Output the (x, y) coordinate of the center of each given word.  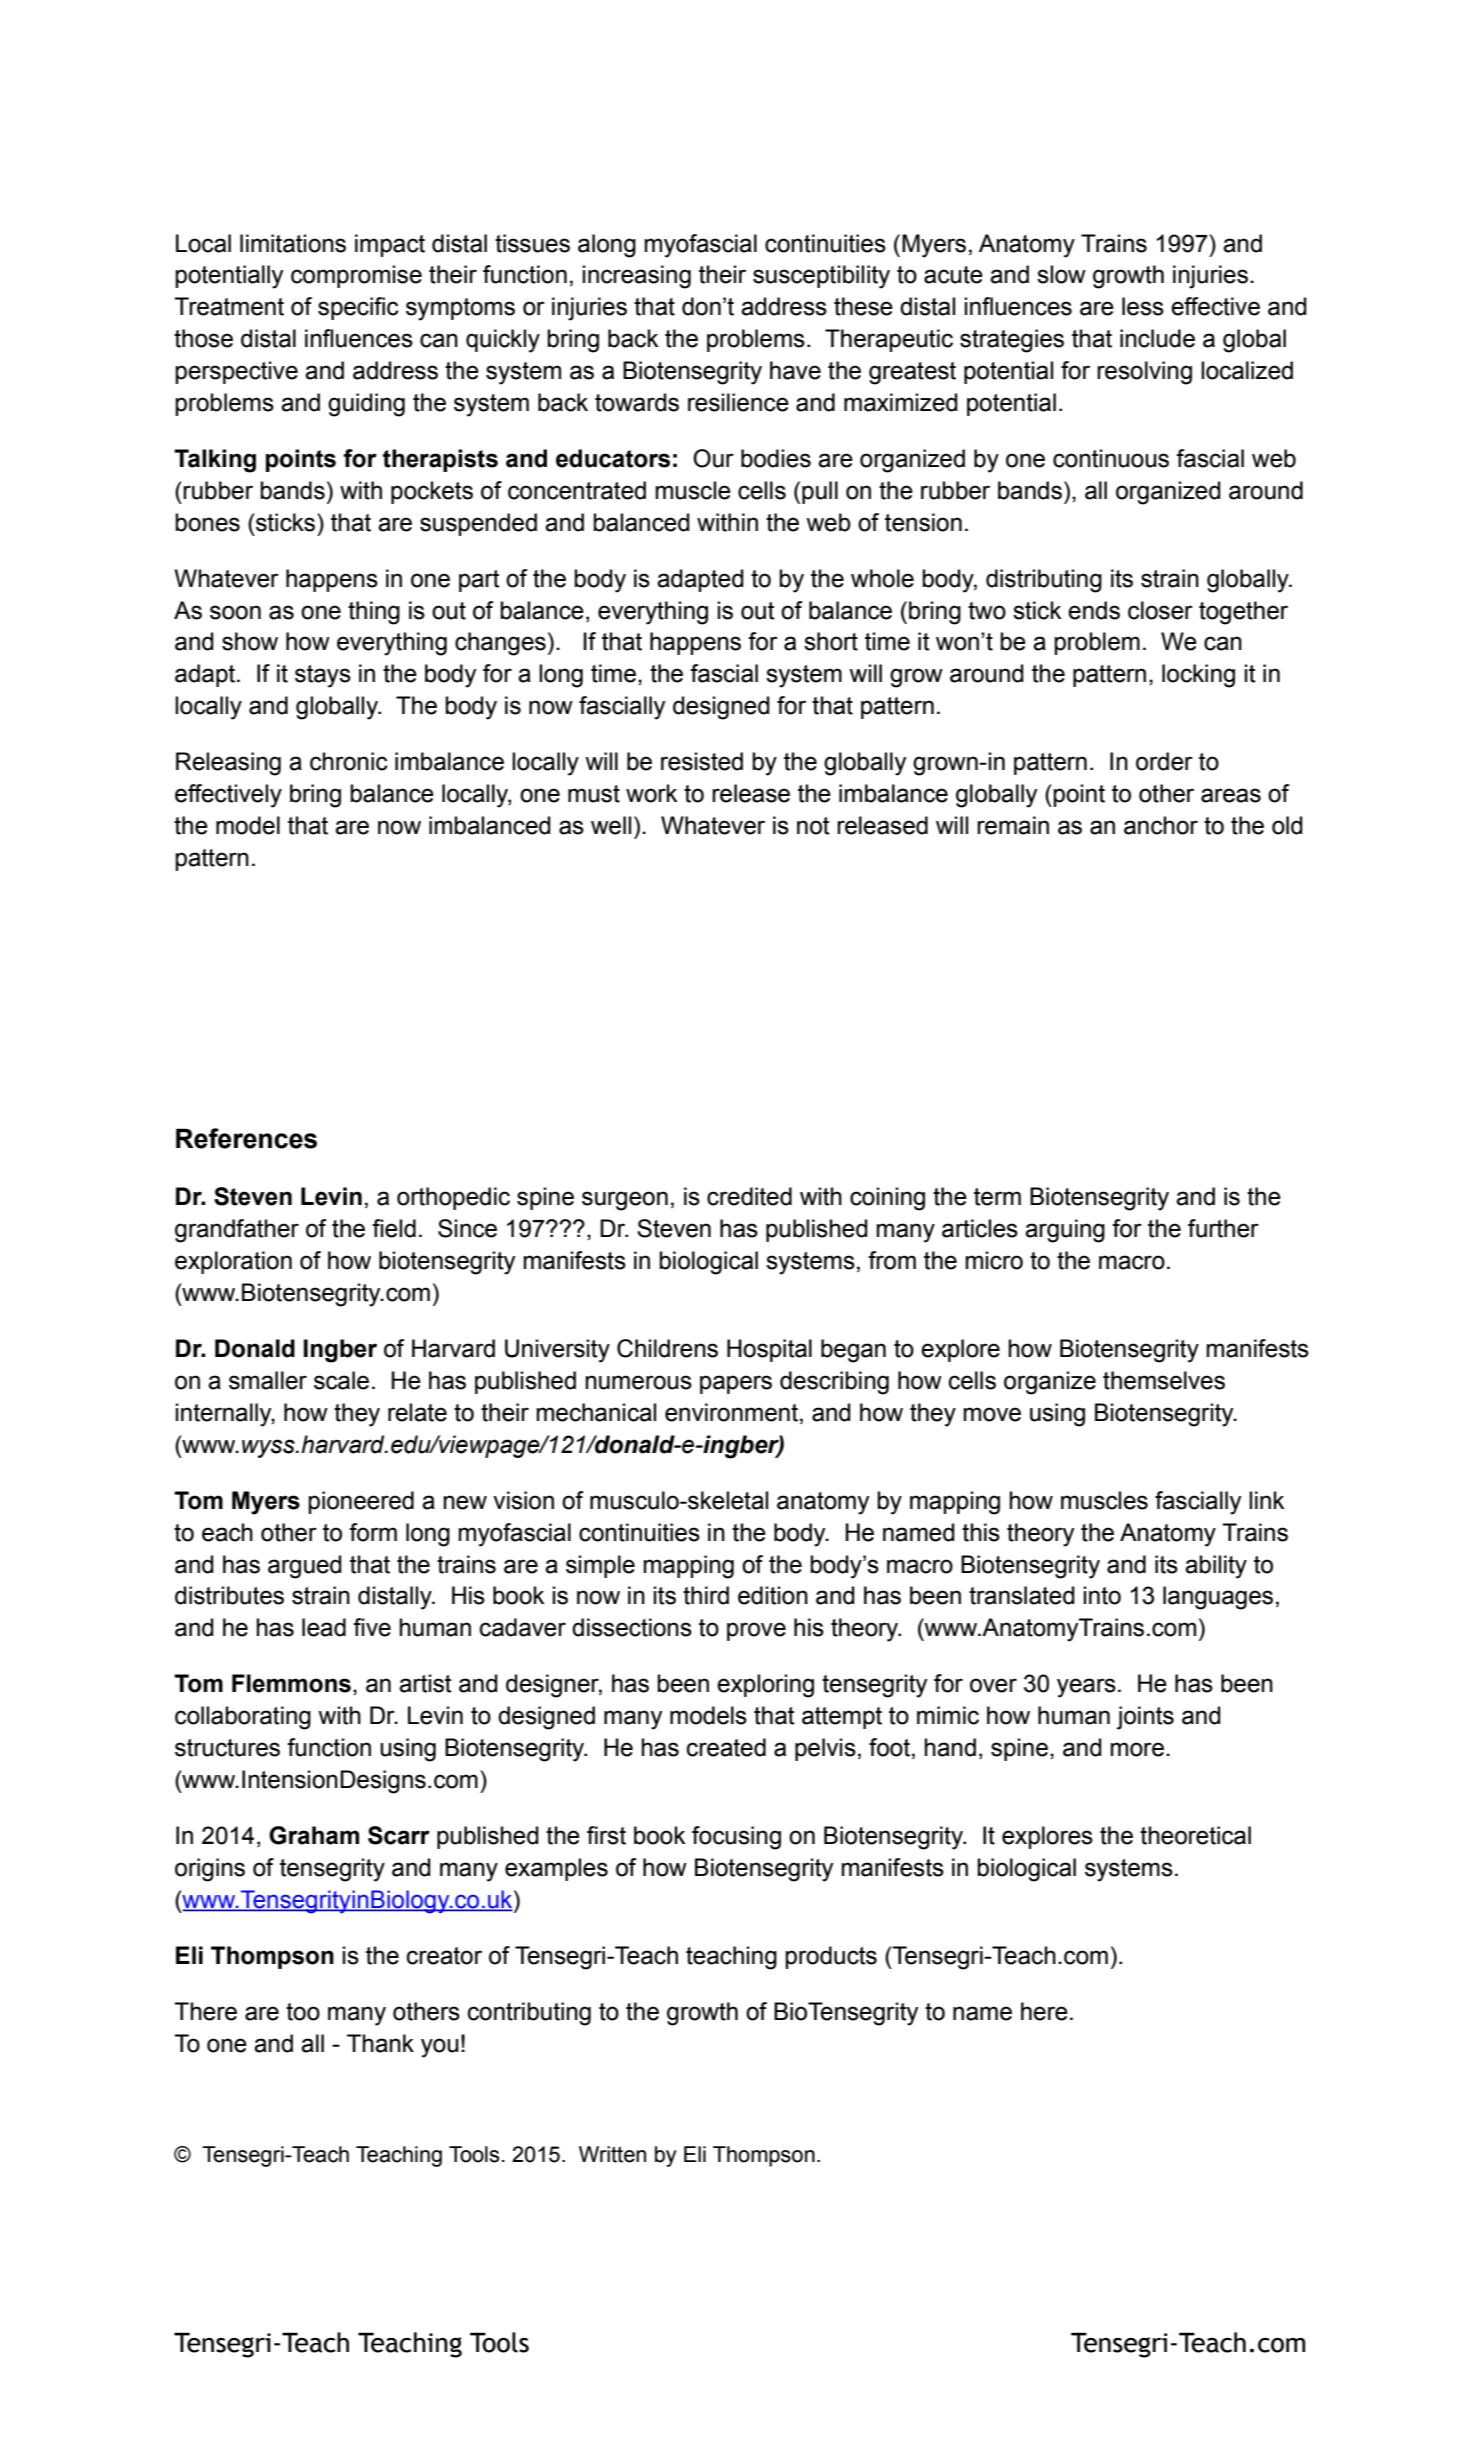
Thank (380, 2043)
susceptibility (821, 277)
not (813, 826)
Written (612, 2154)
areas (1231, 795)
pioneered (361, 1502)
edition (773, 1595)
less (1143, 306)
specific (358, 308)
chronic (349, 761)
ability (1216, 1567)
